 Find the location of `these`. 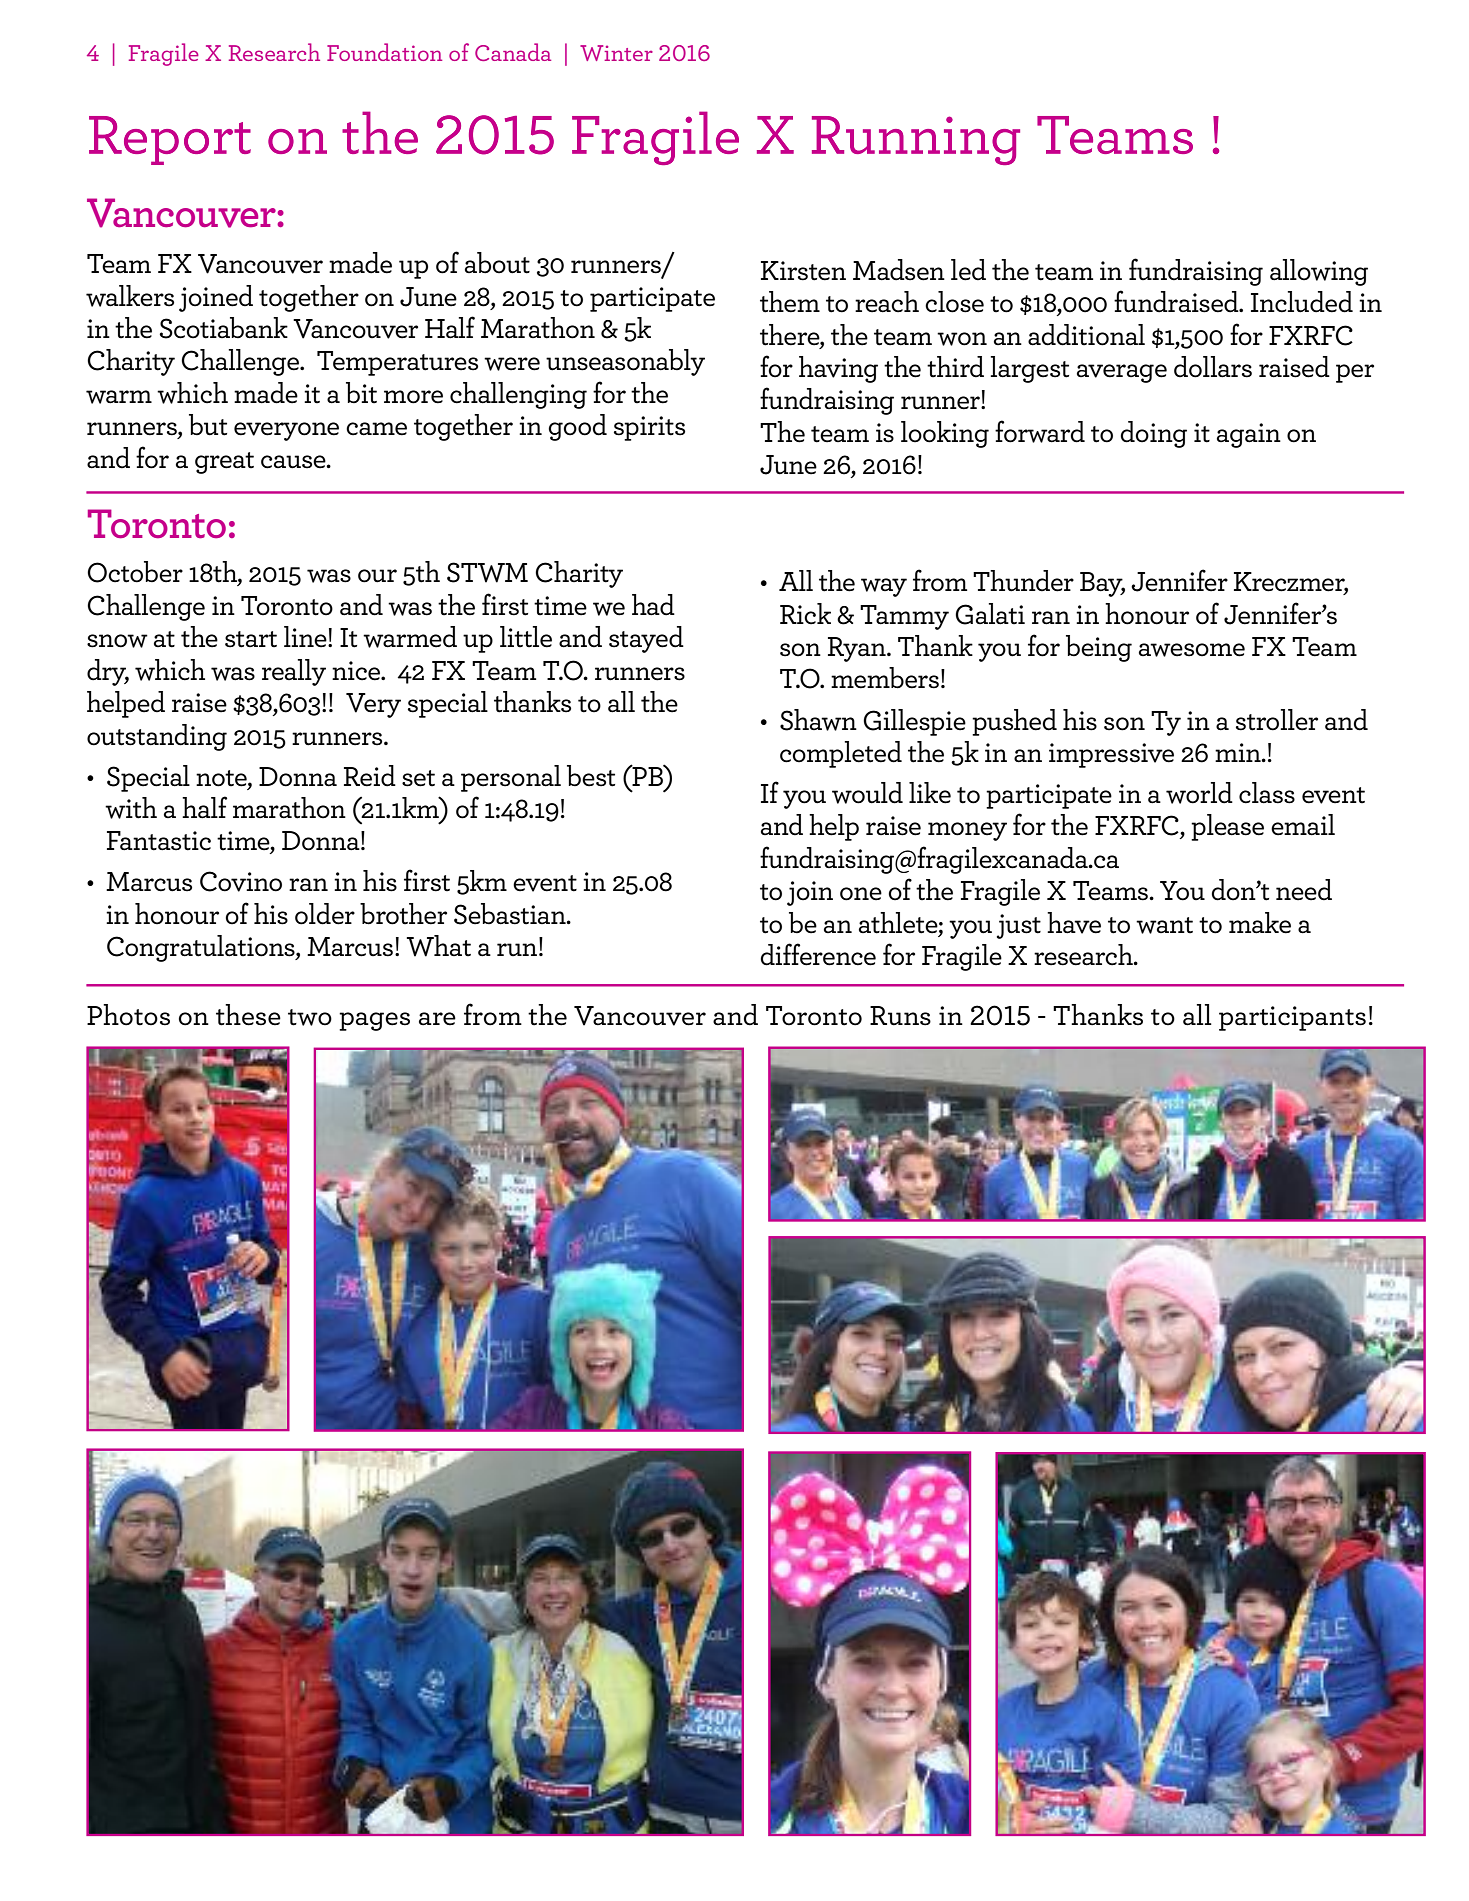

these is located at coordinates (248, 1015).
